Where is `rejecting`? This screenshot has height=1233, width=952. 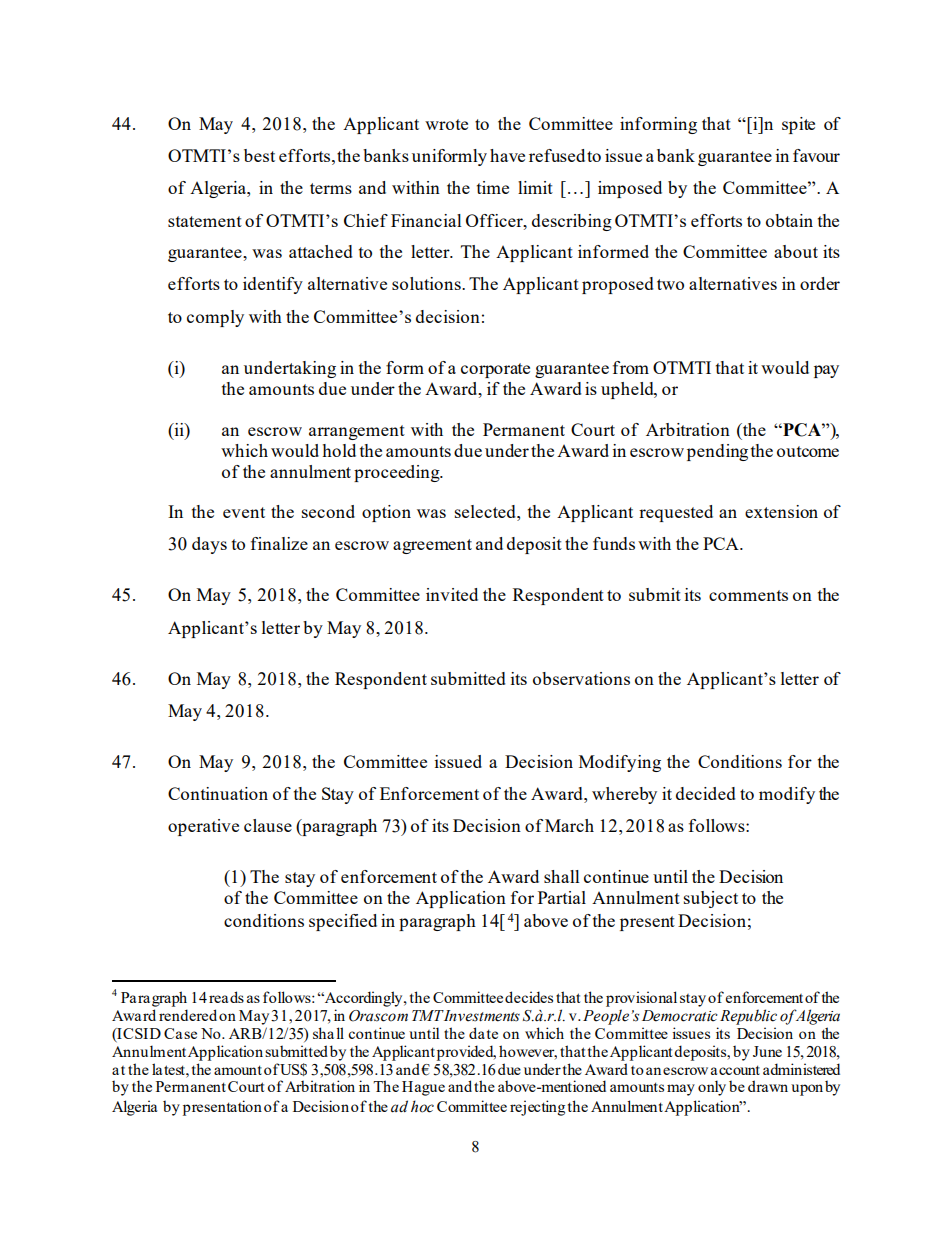 rejecting is located at coordinates (537, 1108).
